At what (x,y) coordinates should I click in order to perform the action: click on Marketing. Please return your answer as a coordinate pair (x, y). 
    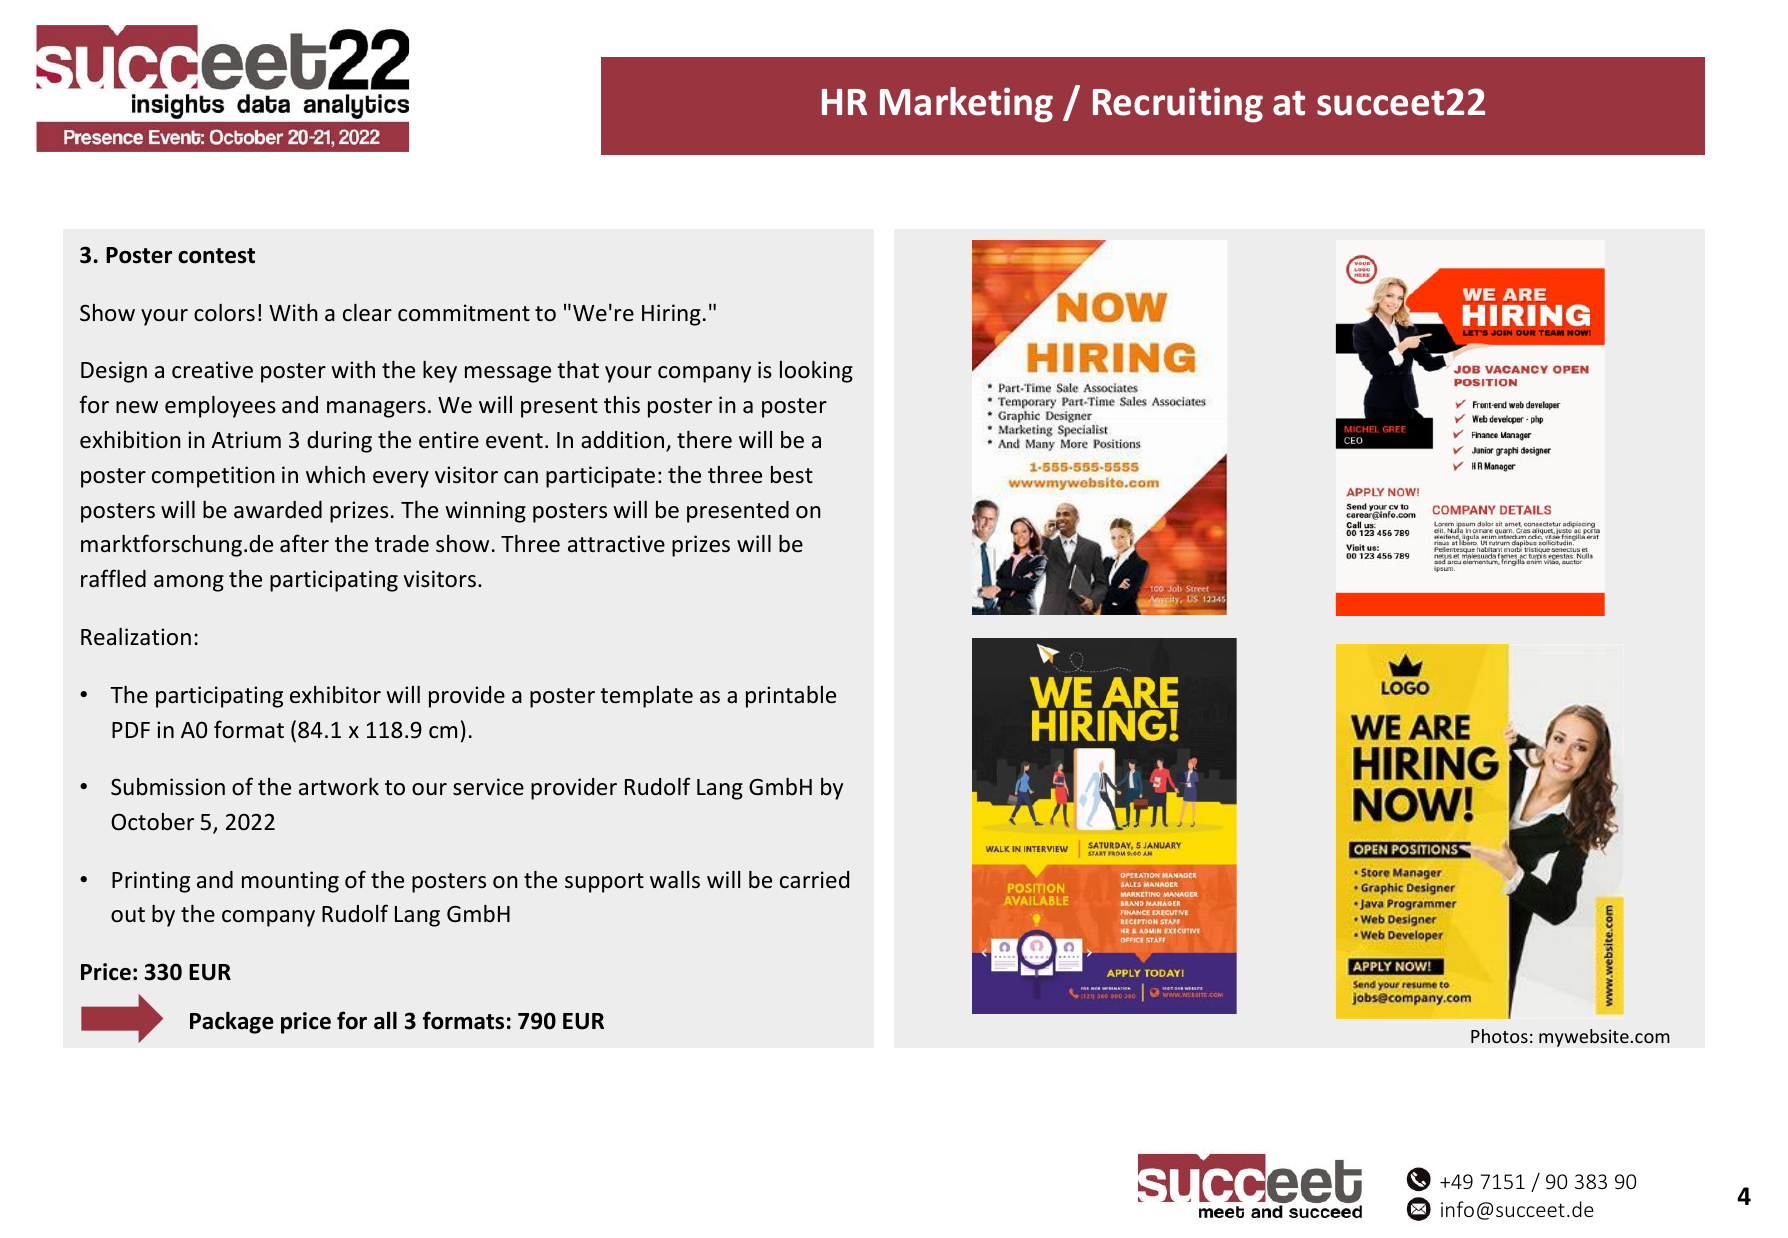
    Looking at the image, I should click on (966, 105).
